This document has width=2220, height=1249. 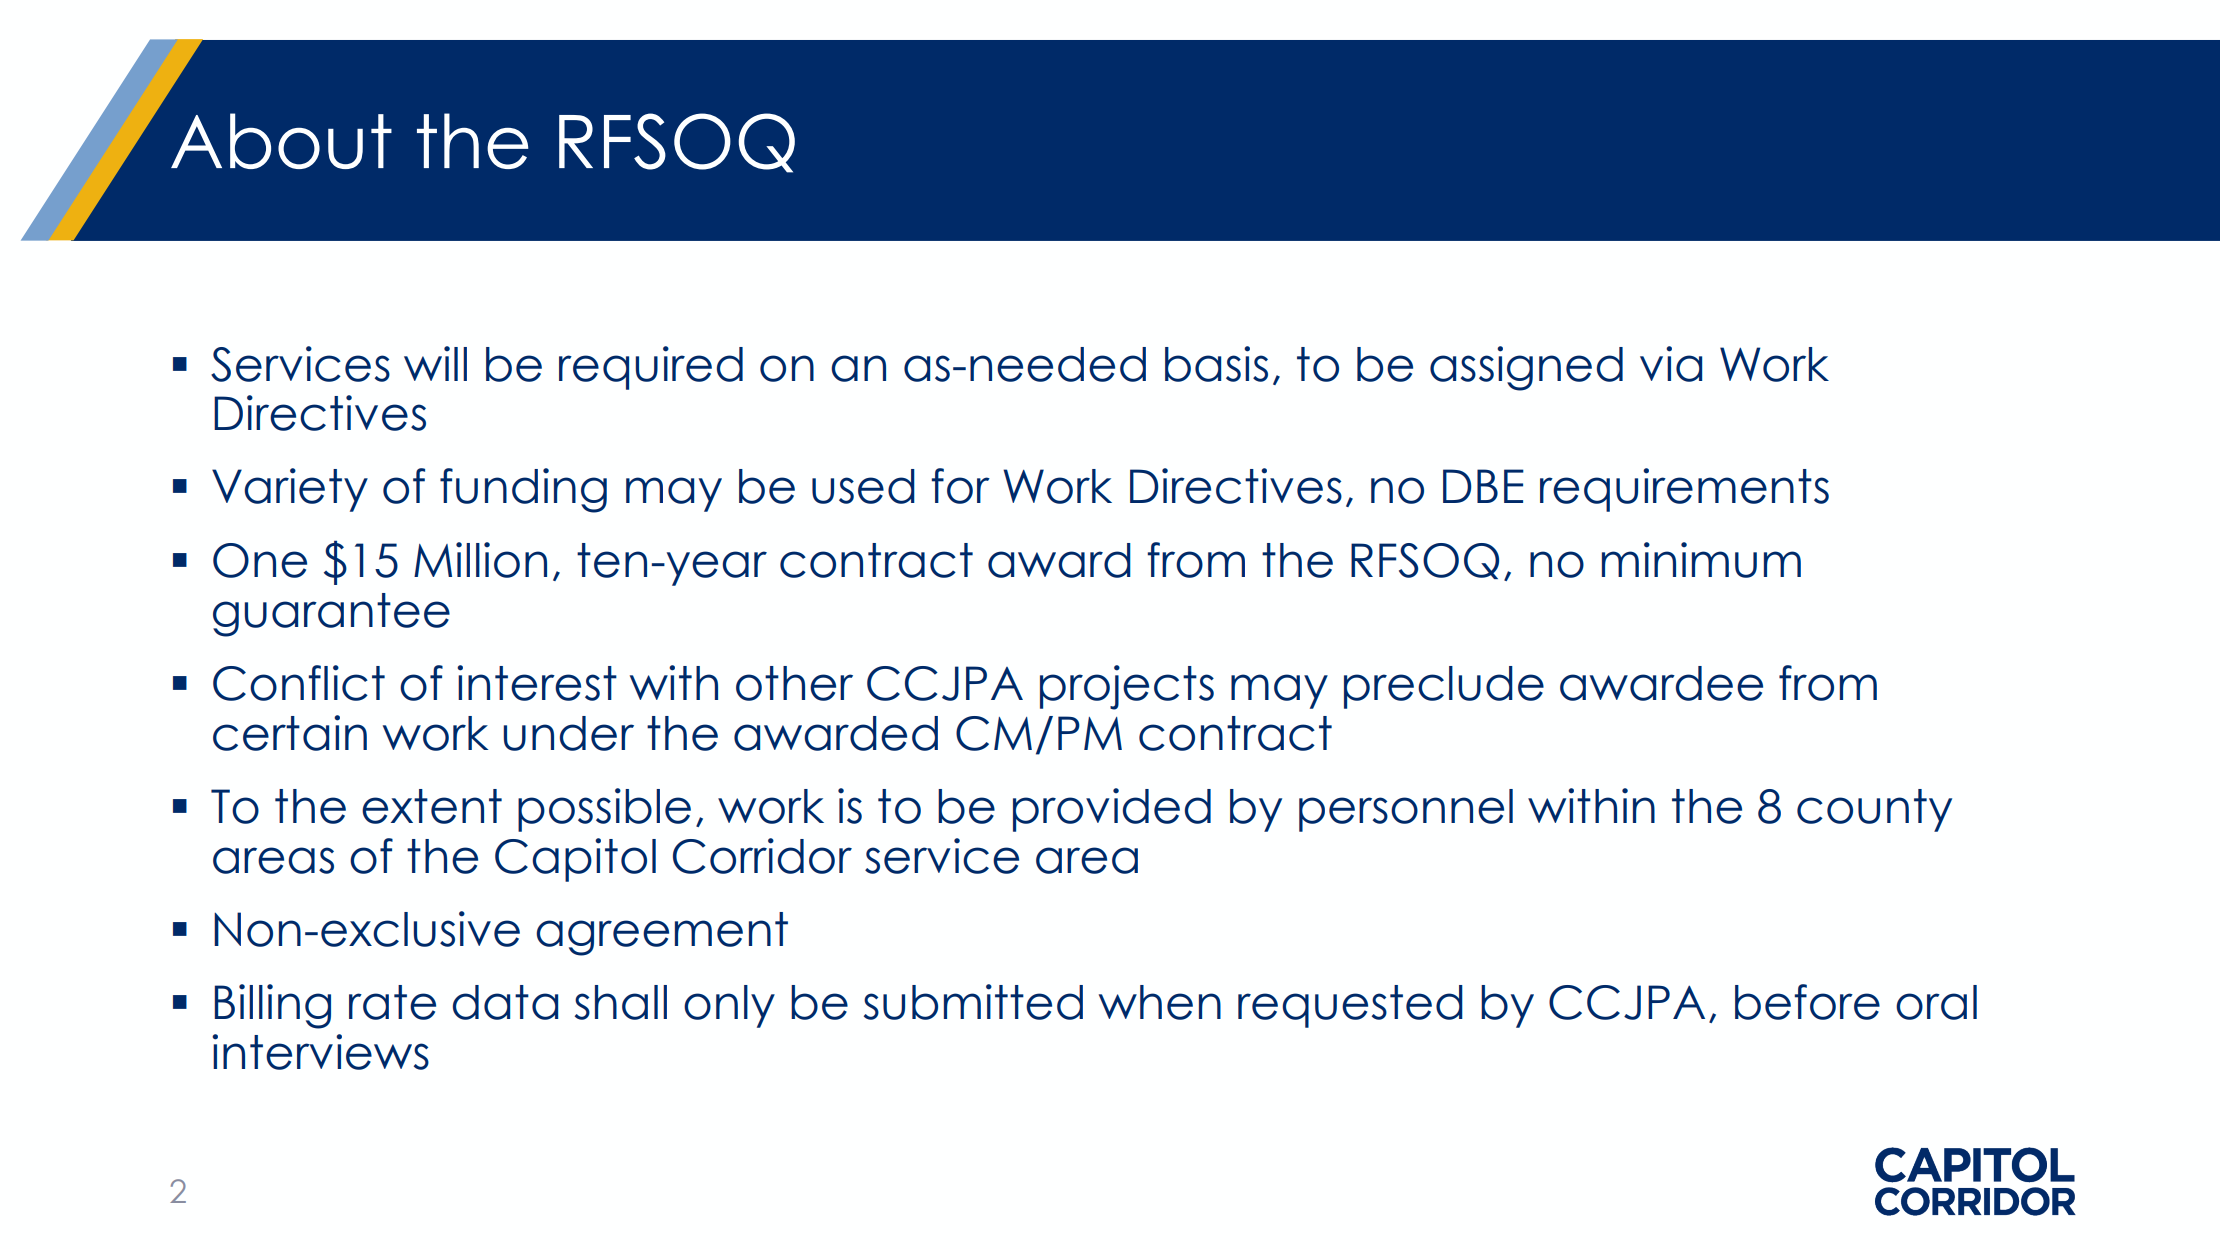 I want to click on county, so click(x=1874, y=810).
